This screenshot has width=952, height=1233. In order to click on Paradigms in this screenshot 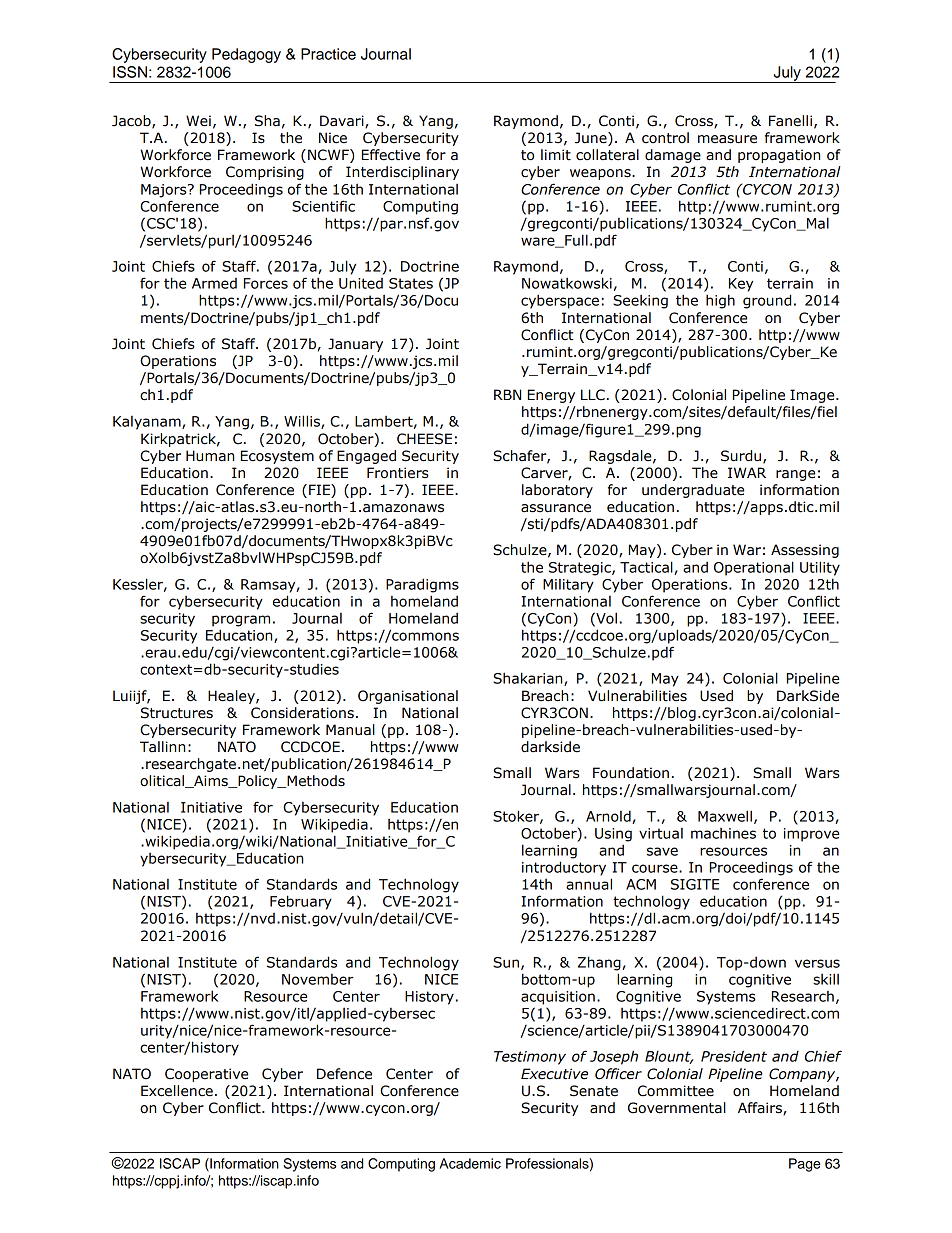, I will do `click(422, 585)`.
